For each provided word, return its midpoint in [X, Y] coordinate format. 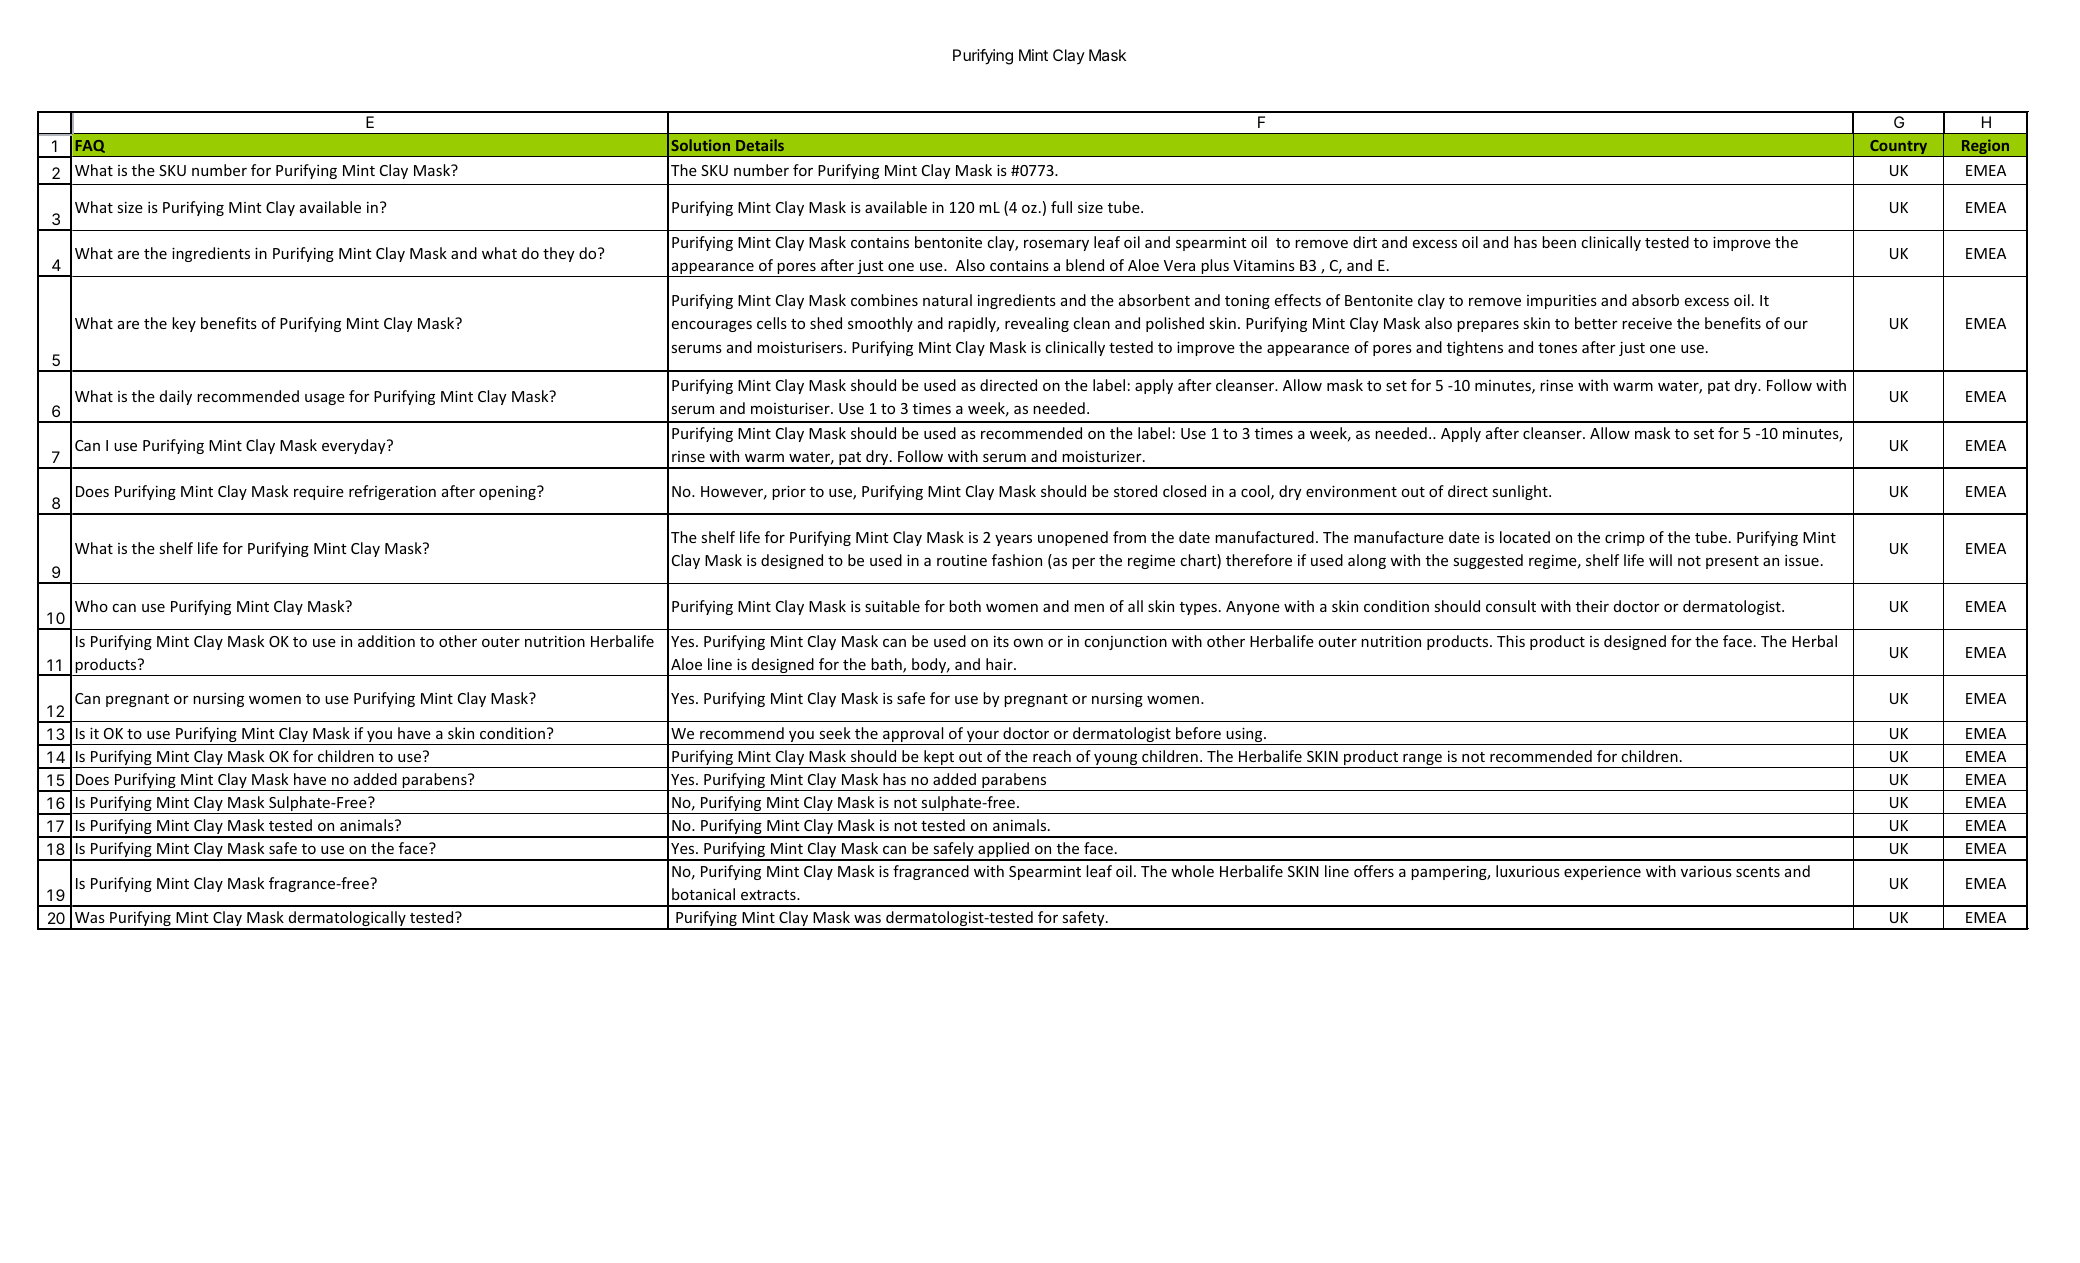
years [1013, 540]
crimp [1625, 539]
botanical [703, 894]
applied [1003, 851]
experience [1602, 873]
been [1559, 242]
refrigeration [392, 492]
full [1061, 207]
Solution [700, 145]
